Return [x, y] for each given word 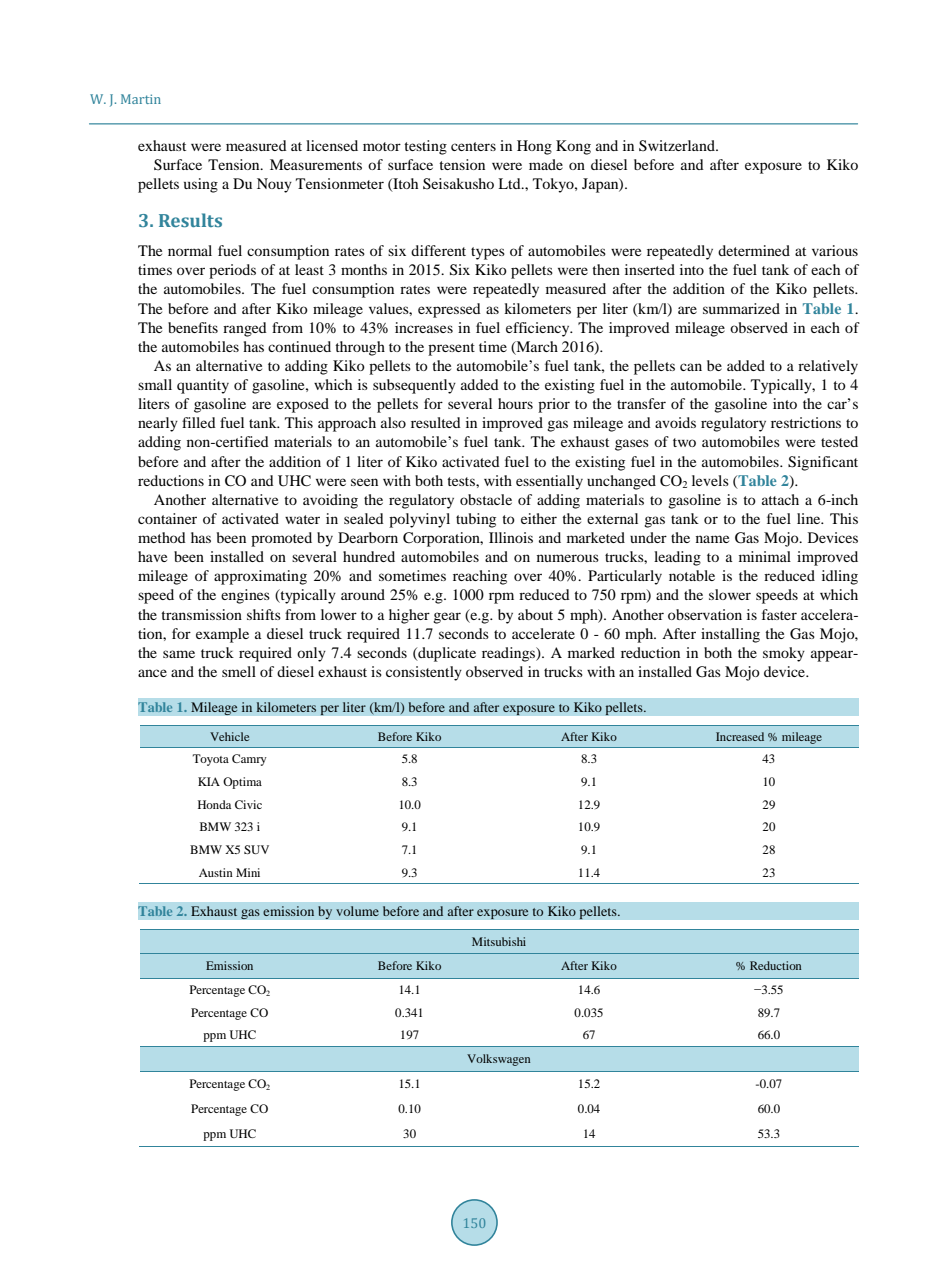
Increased [740, 736]
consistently [424, 673]
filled [199, 422]
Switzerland [678, 146]
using [201, 185]
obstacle [486, 499]
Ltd [510, 183]
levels [710, 480]
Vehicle [229, 736]
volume [357, 911]
